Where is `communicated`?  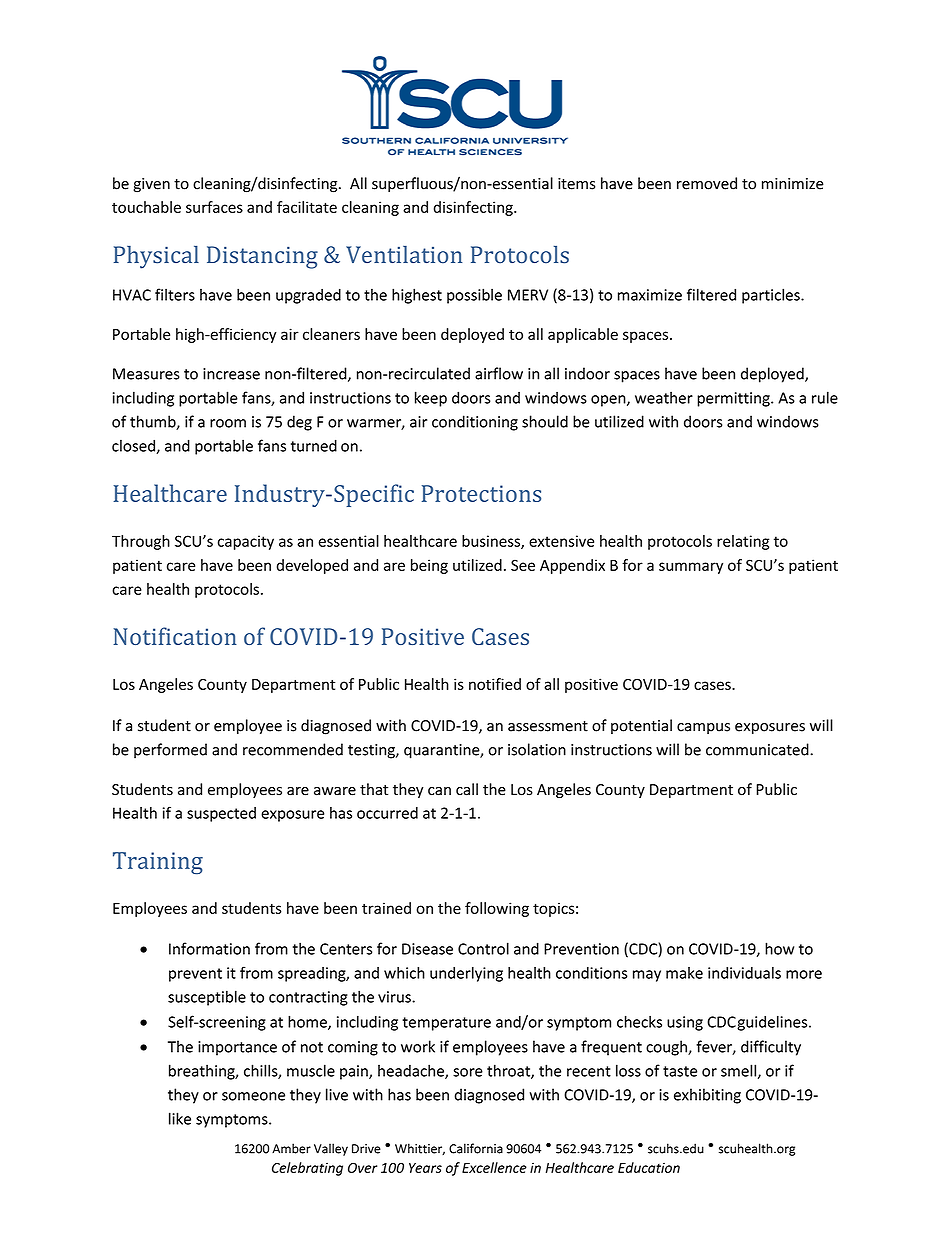
communicated is located at coordinates (758, 749).
